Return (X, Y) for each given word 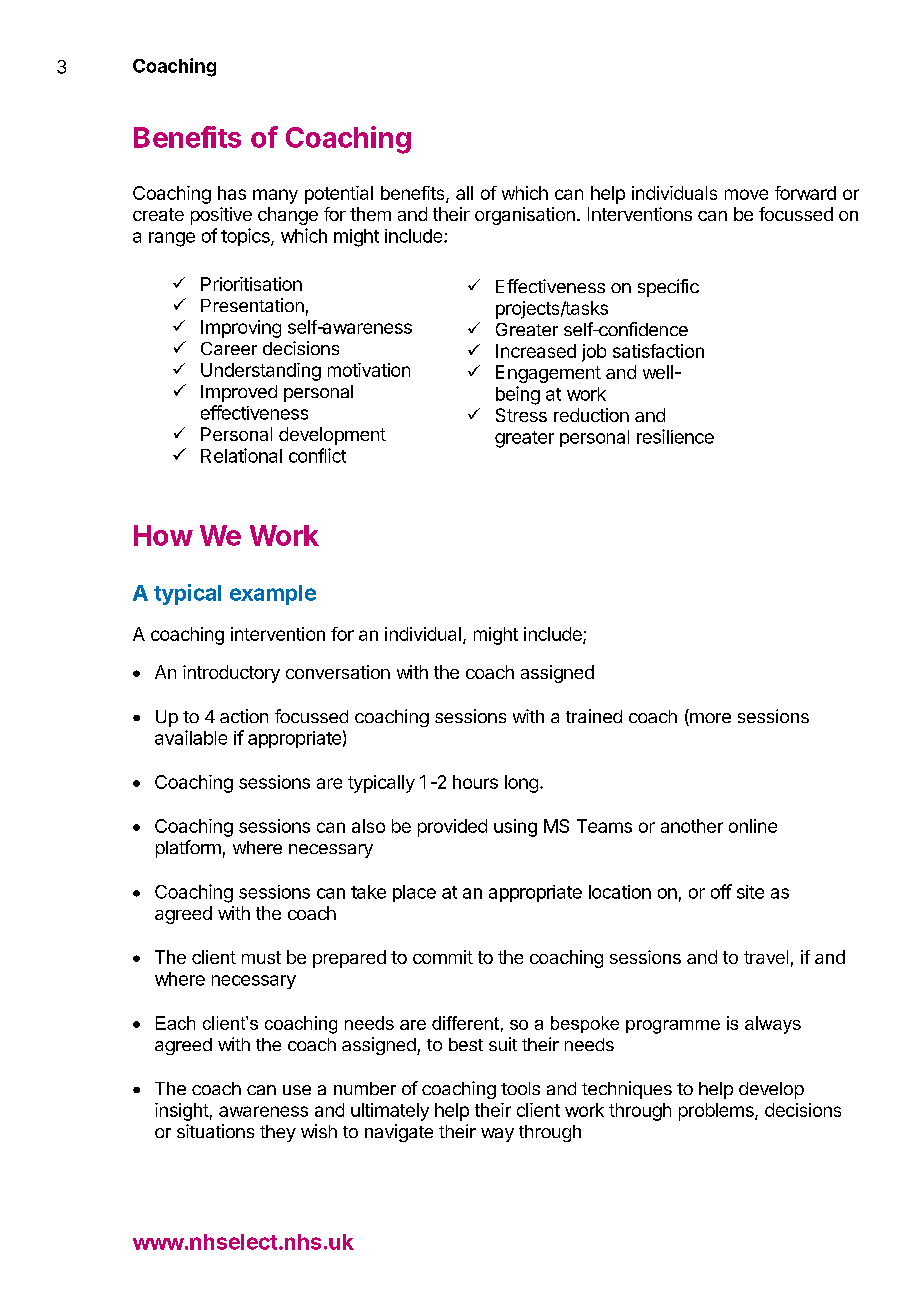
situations (215, 1131)
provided (452, 828)
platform (188, 849)
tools (520, 1088)
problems (717, 1112)
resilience (675, 436)
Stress (521, 415)
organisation (525, 216)
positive (221, 216)
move (746, 194)
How (163, 535)
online (753, 826)
